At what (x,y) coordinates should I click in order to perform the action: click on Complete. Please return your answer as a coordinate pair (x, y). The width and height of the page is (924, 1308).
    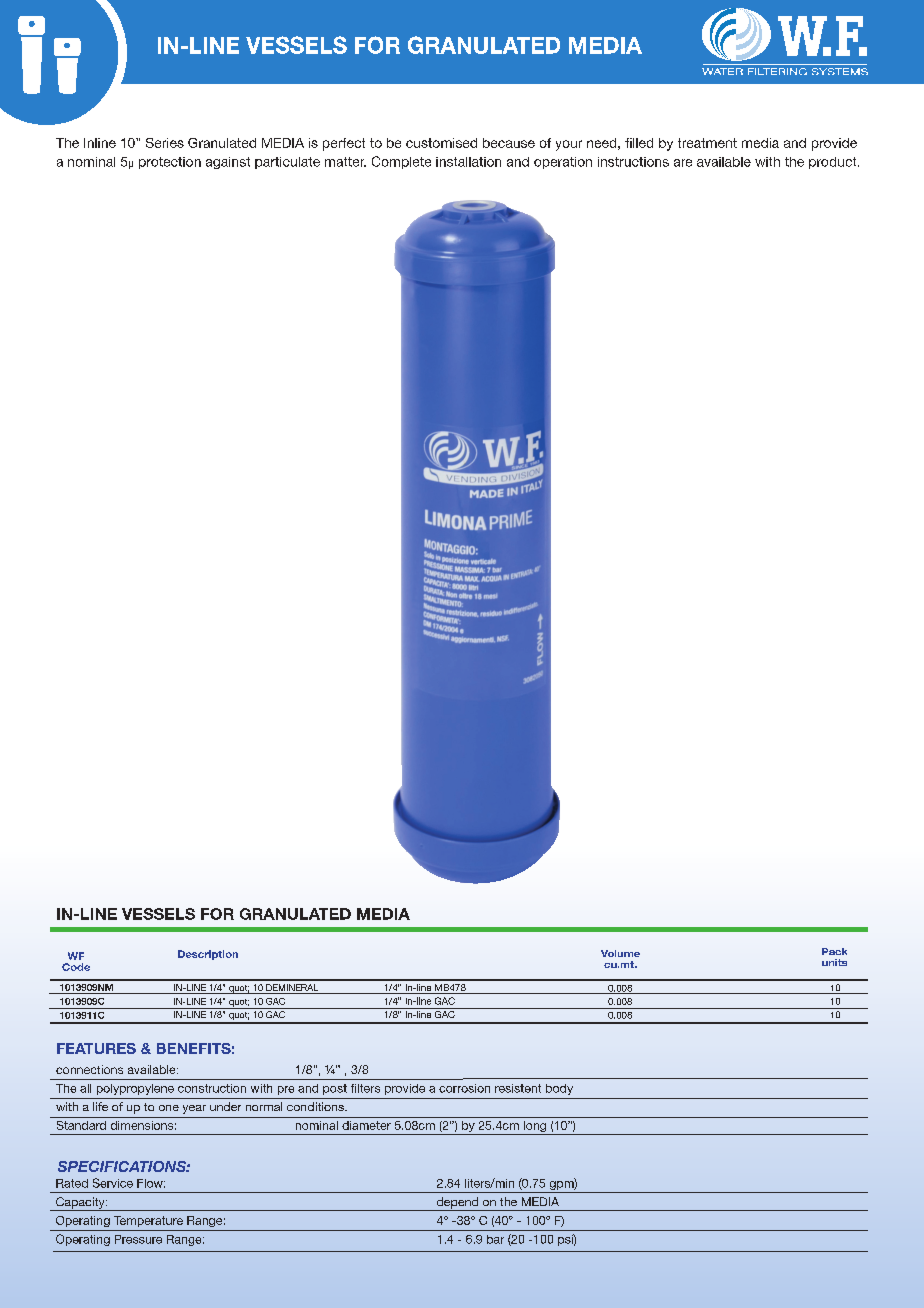
    Looking at the image, I should click on (401, 162).
